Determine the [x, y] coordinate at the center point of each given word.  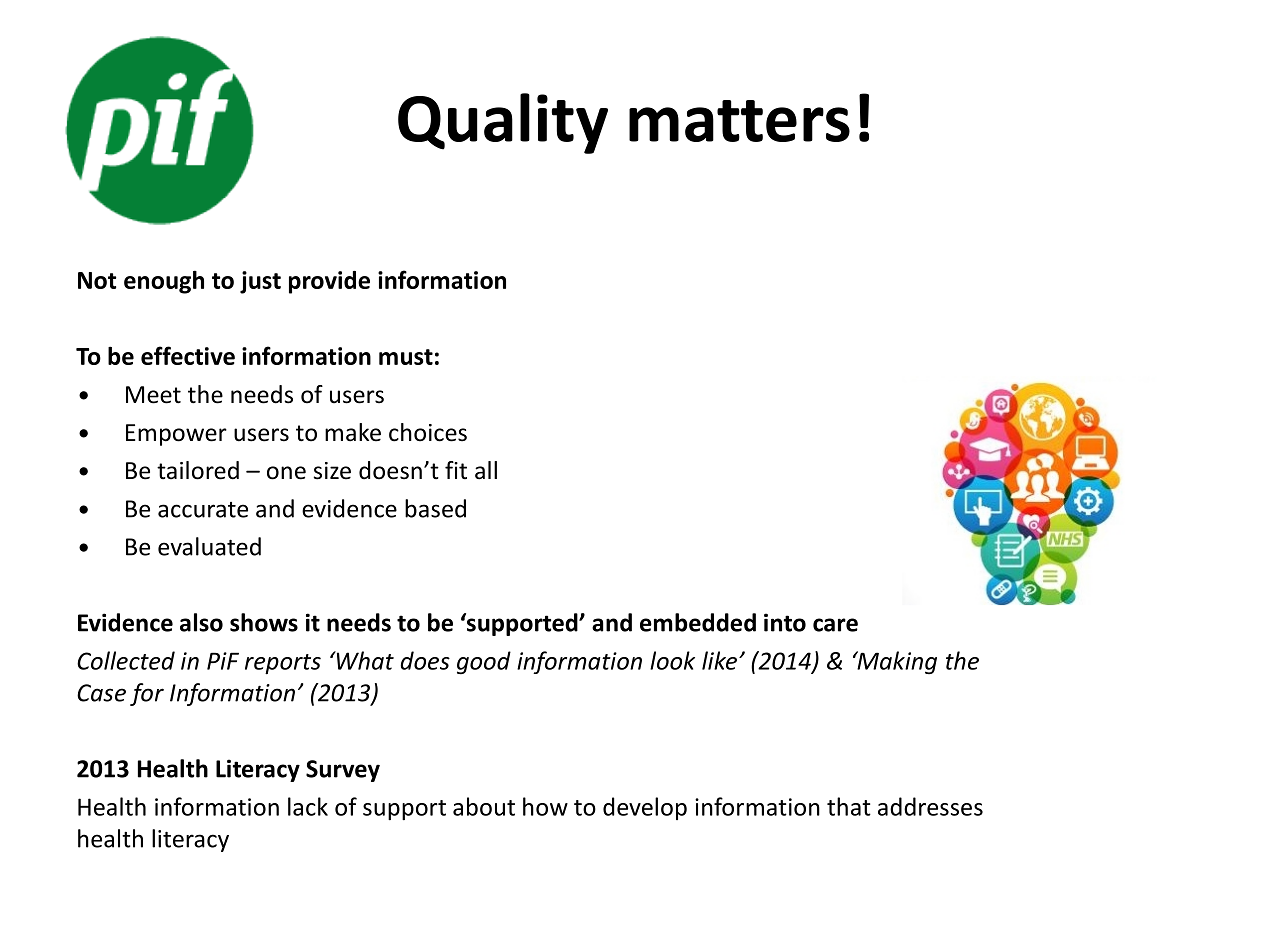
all [486, 470]
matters [739, 121]
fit [456, 470]
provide [329, 282]
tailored [198, 470]
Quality [503, 123]
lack [308, 806]
